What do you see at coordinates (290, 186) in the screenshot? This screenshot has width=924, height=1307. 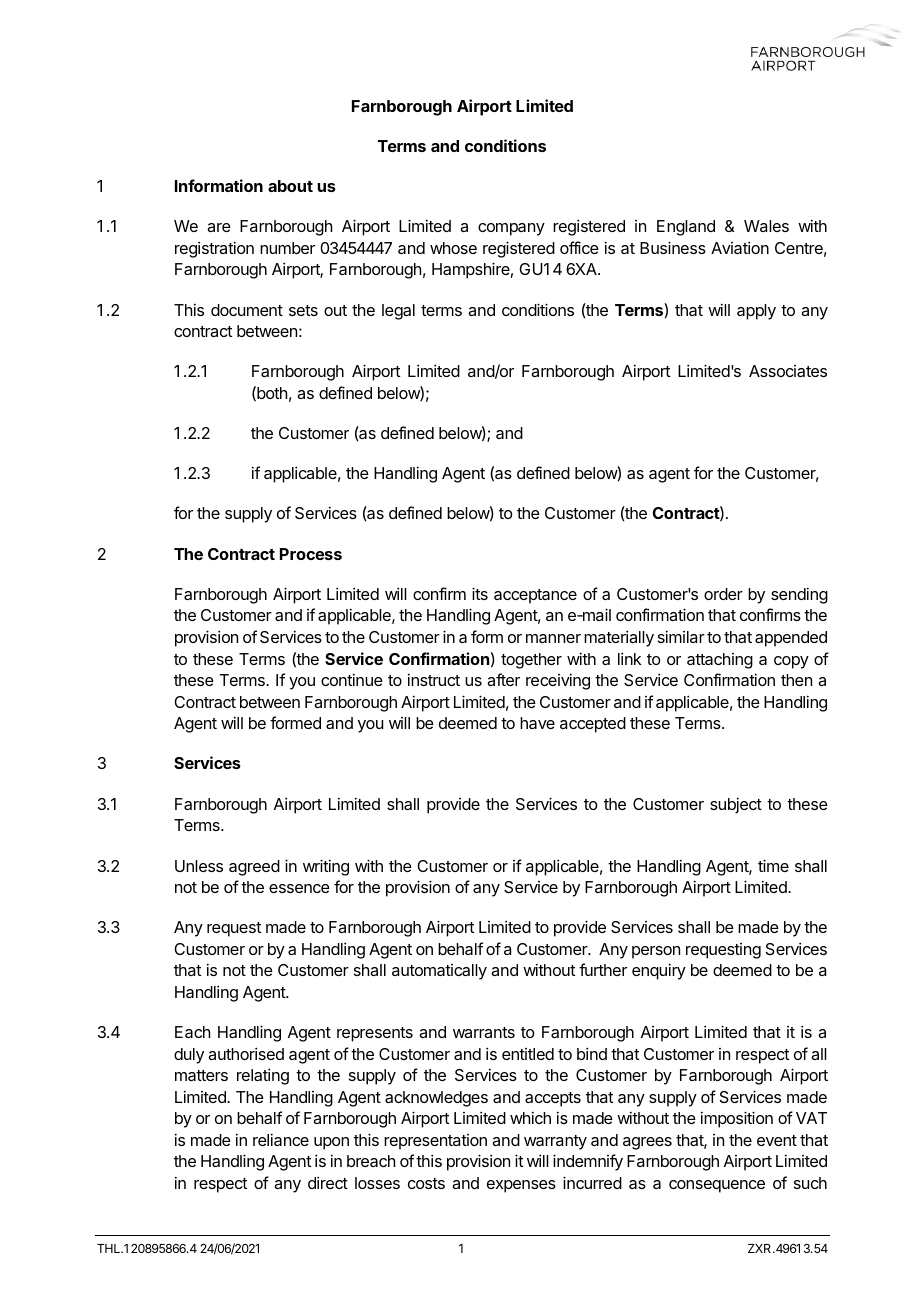 I see `about` at bounding box center [290, 186].
